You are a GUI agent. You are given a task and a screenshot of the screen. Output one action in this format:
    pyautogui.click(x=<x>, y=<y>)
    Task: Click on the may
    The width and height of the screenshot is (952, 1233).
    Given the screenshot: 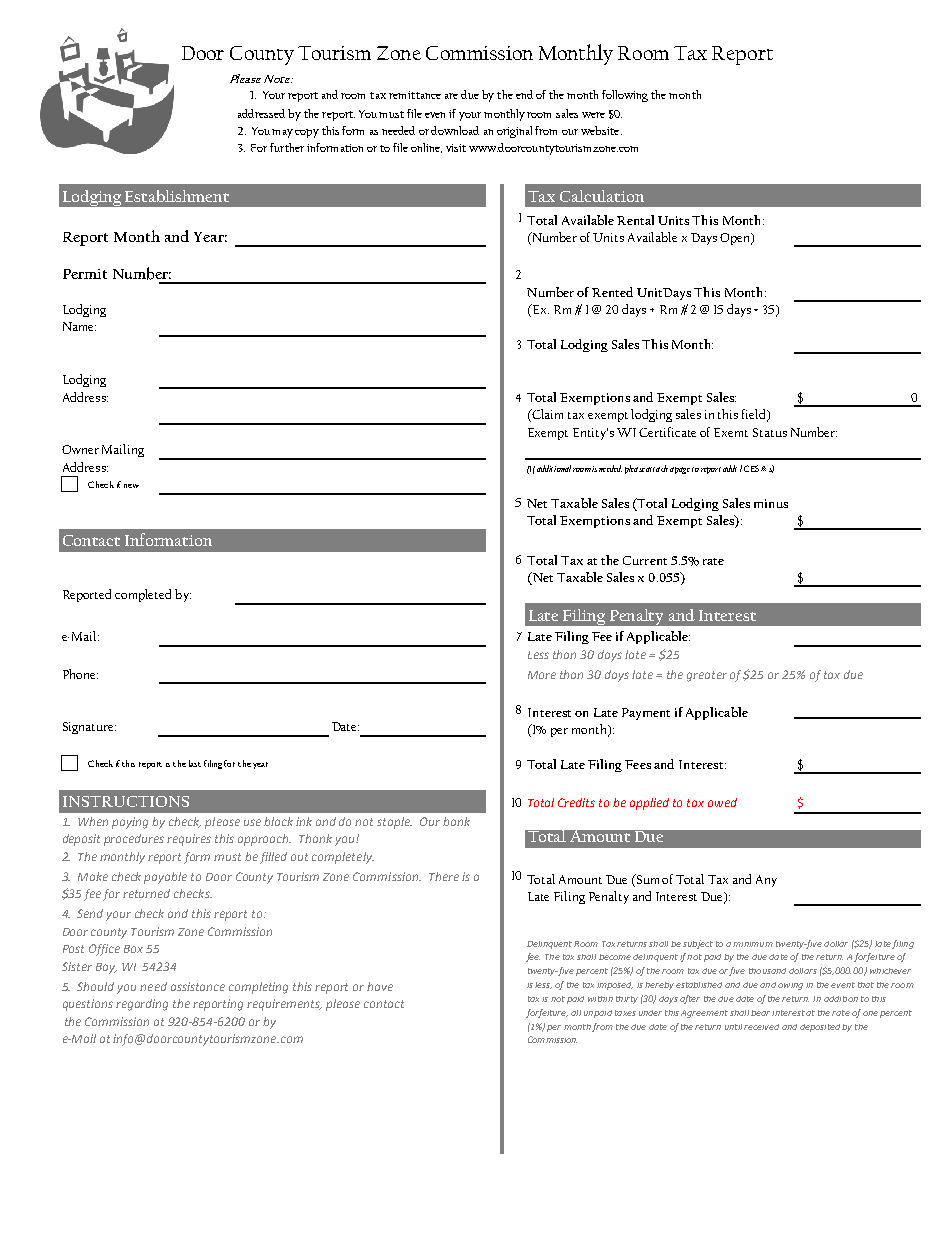 What is the action you would take?
    pyautogui.click(x=282, y=133)
